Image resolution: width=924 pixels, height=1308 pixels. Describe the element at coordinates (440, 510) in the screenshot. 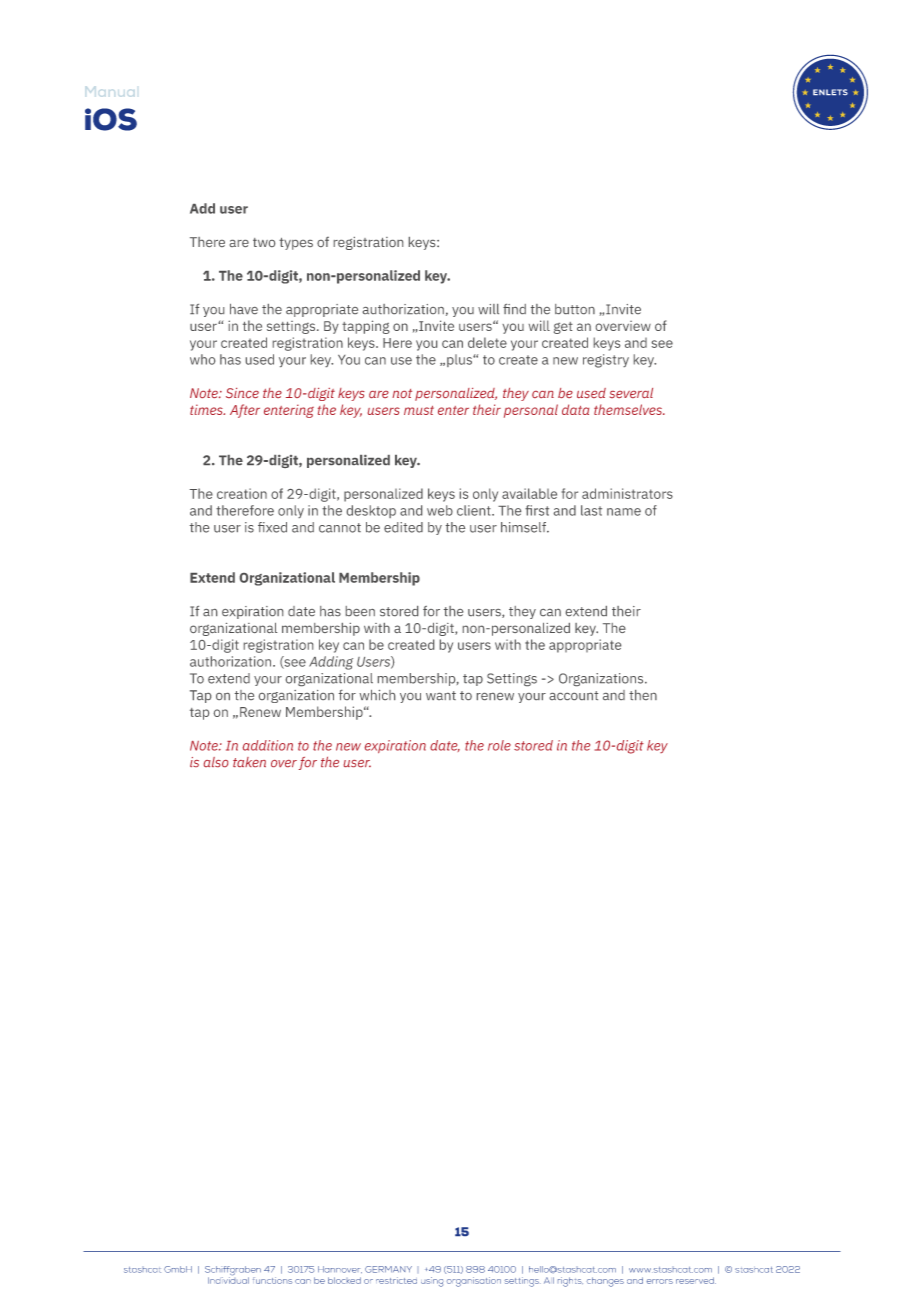

I see `web` at that location.
